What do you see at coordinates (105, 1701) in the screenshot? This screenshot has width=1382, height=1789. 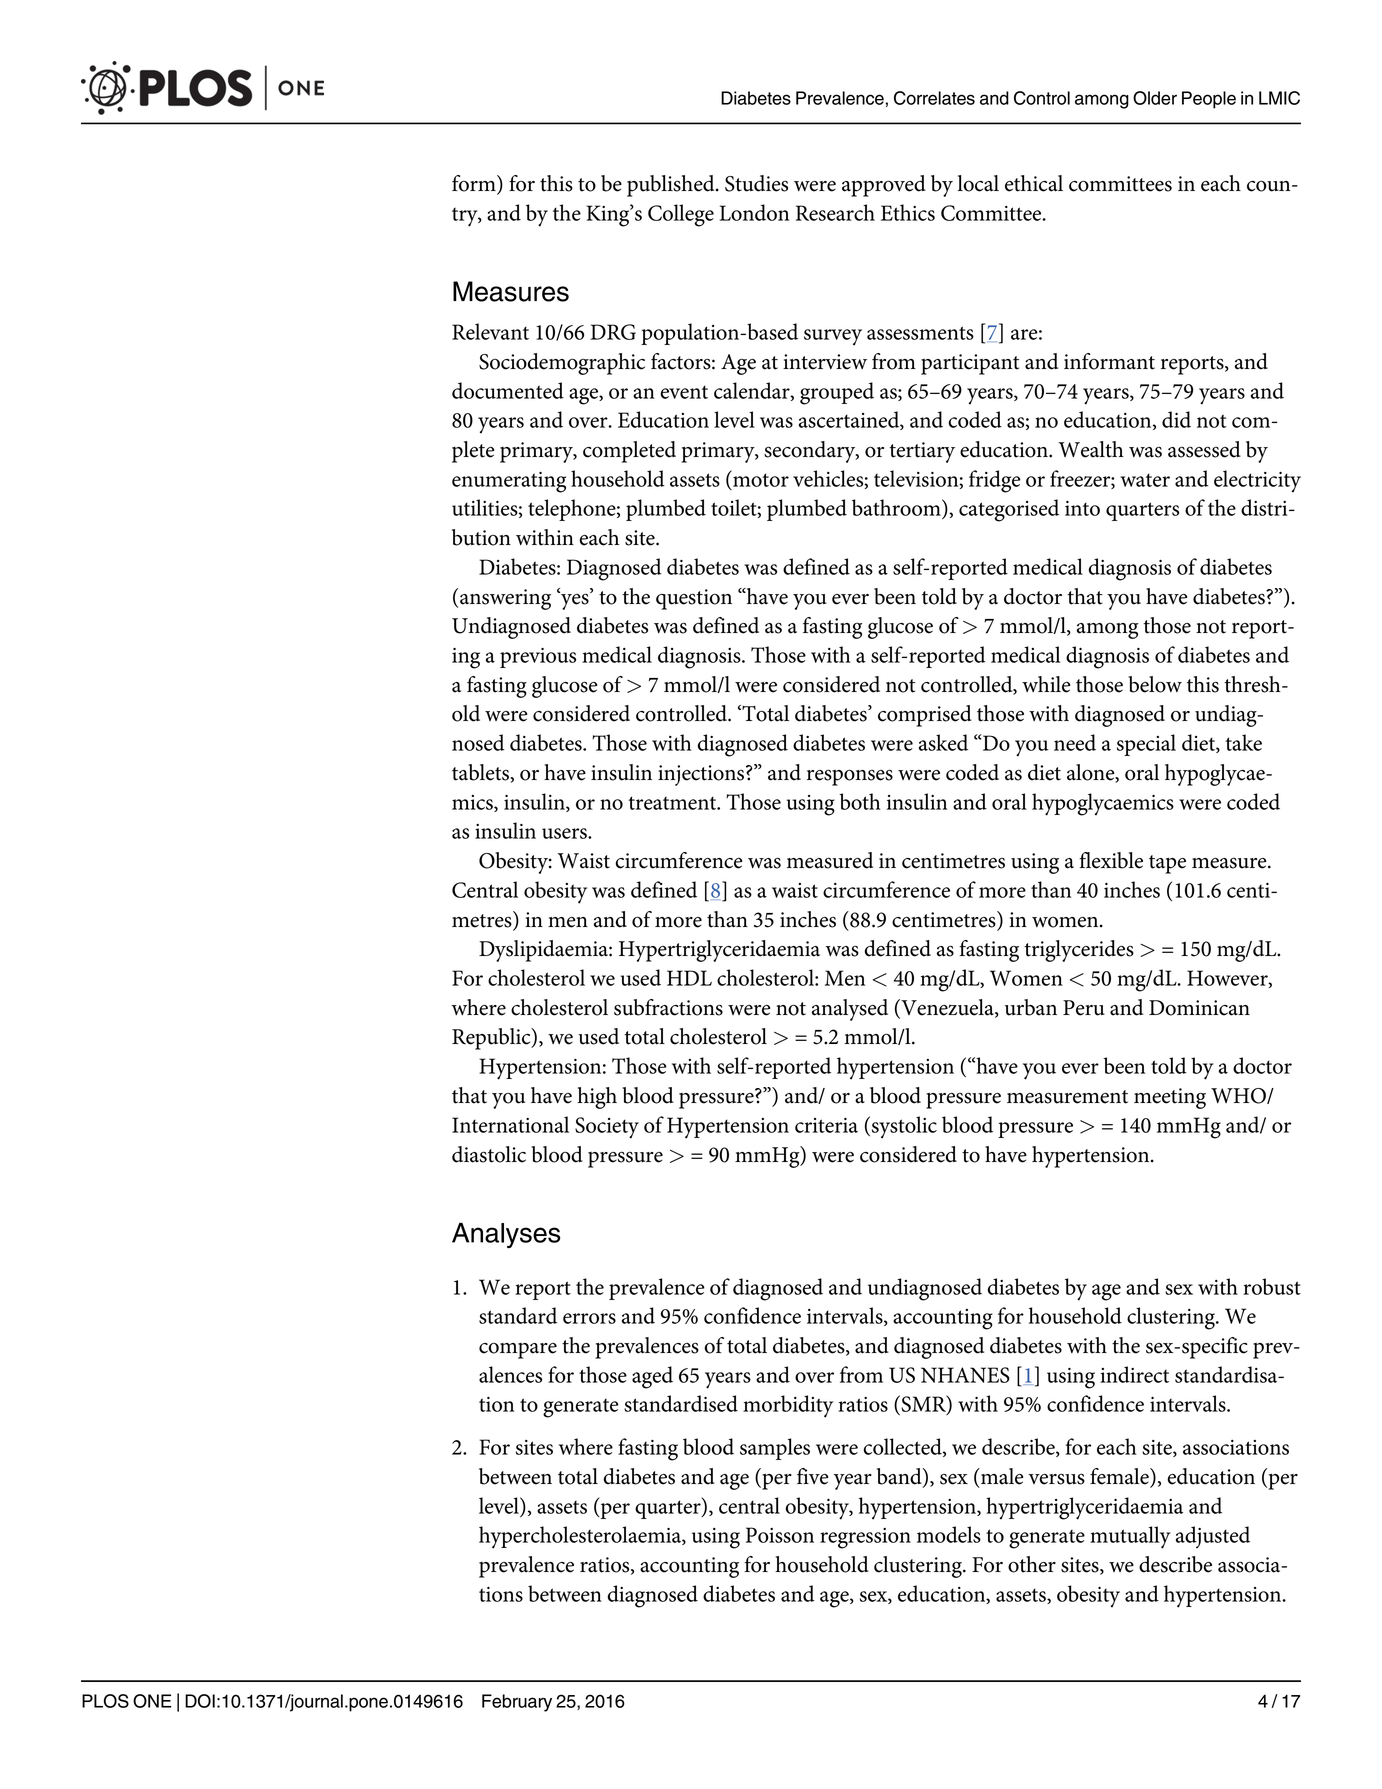 I see `PLOS` at bounding box center [105, 1701].
